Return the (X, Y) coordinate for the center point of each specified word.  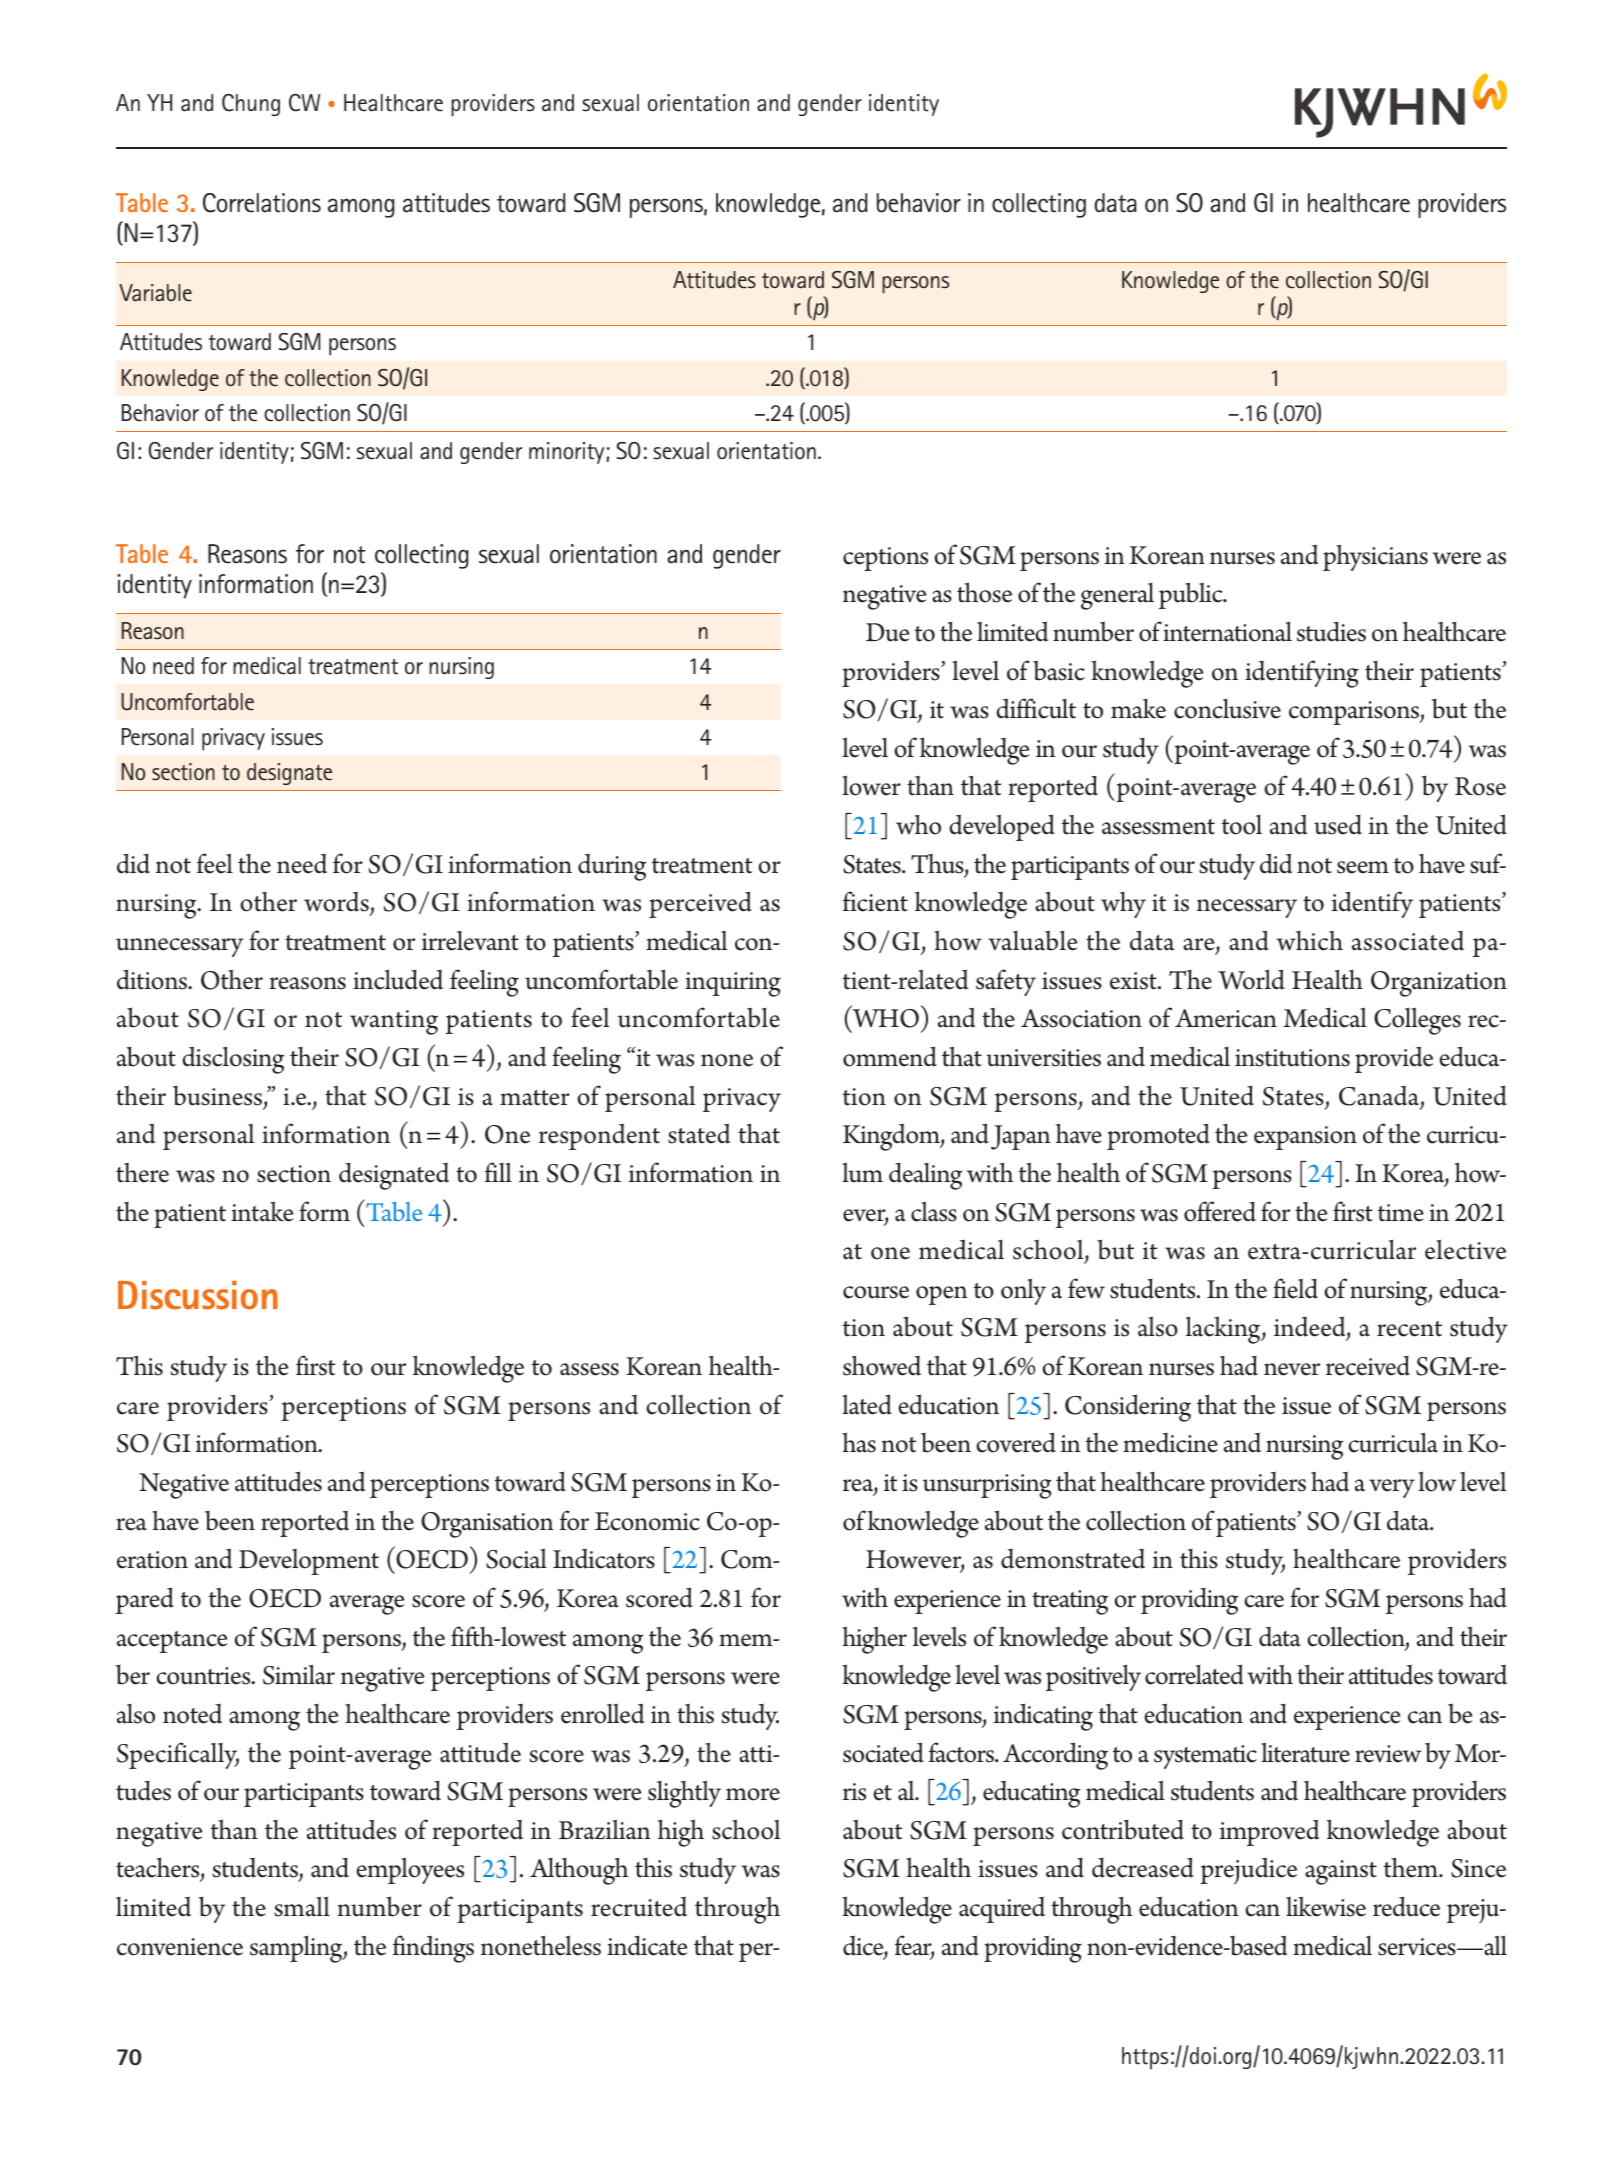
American (1226, 1018)
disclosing (233, 1060)
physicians (1375, 557)
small (302, 1906)
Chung (251, 105)
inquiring (733, 984)
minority (568, 453)
